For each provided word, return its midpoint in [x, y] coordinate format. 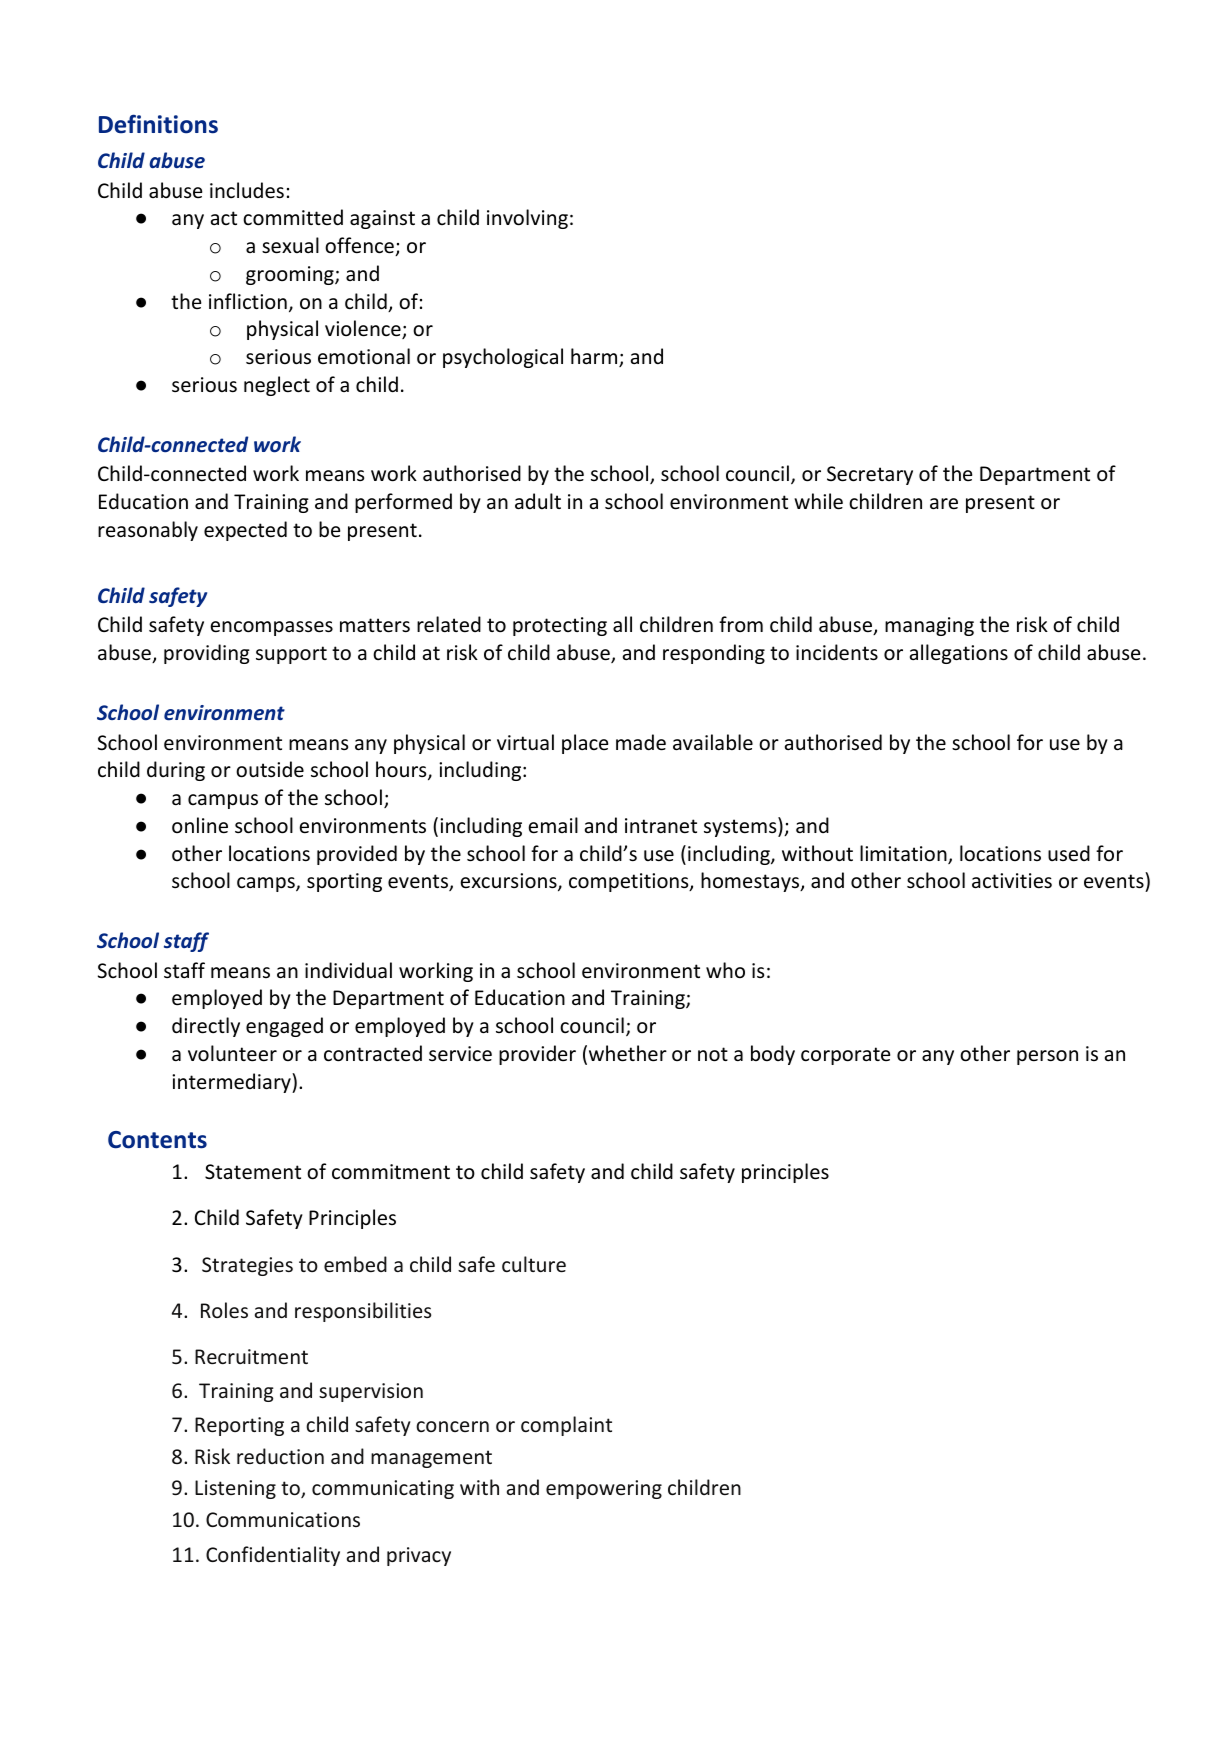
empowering [604, 1489]
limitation [904, 854]
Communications [283, 1519]
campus [223, 801]
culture [534, 1264]
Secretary [870, 475]
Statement [253, 1172]
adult [538, 501]
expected [245, 531]
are [944, 504]
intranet [661, 826]
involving [527, 219]
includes [247, 190]
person [1047, 1057]
